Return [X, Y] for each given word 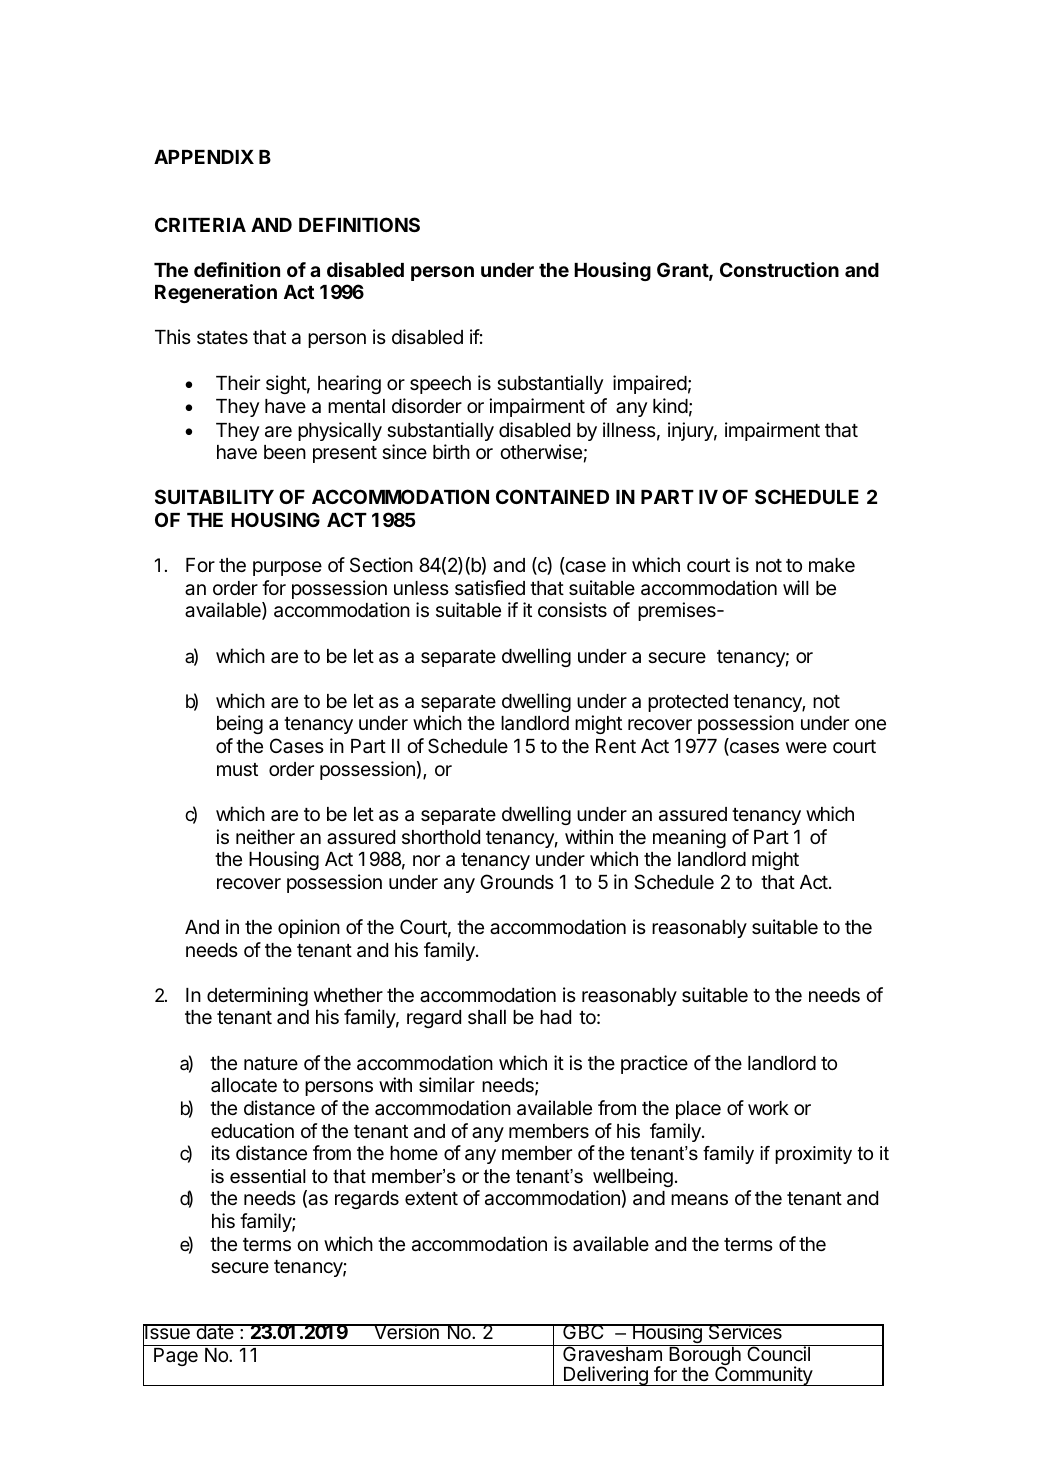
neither [265, 836]
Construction [779, 269]
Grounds [517, 881]
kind [670, 405]
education [252, 1130]
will [796, 587]
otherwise [541, 451]
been [285, 452]
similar [447, 1085]
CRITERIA [200, 224]
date [215, 1332]
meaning [689, 838]
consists [572, 609]
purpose [287, 568]
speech [440, 385]
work [768, 1108]
